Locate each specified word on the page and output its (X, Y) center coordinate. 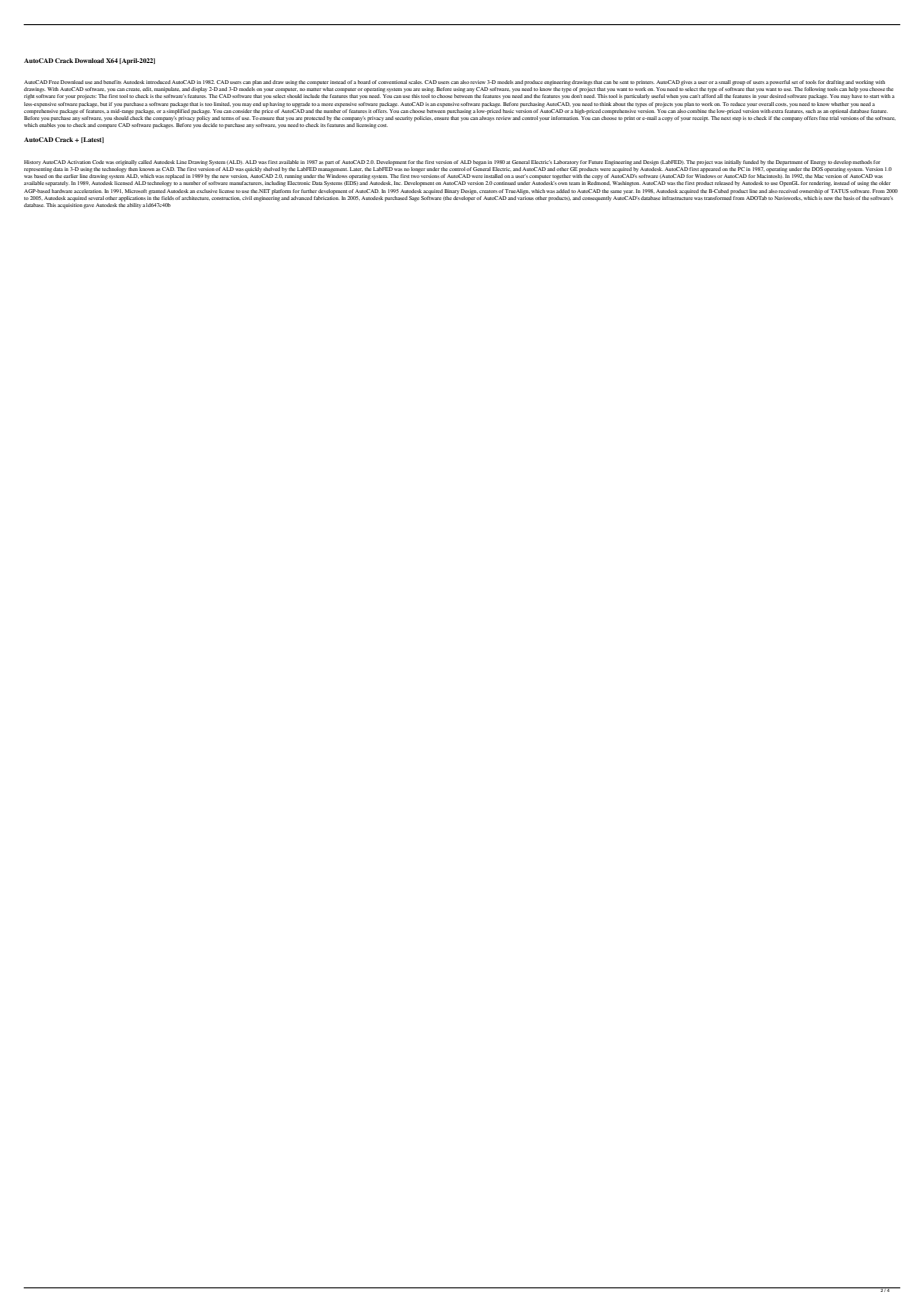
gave (89, 206)
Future (595, 162)
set (795, 82)
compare (107, 126)
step (736, 119)
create (133, 89)
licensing (367, 126)
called (145, 162)
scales (416, 82)
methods (862, 162)
